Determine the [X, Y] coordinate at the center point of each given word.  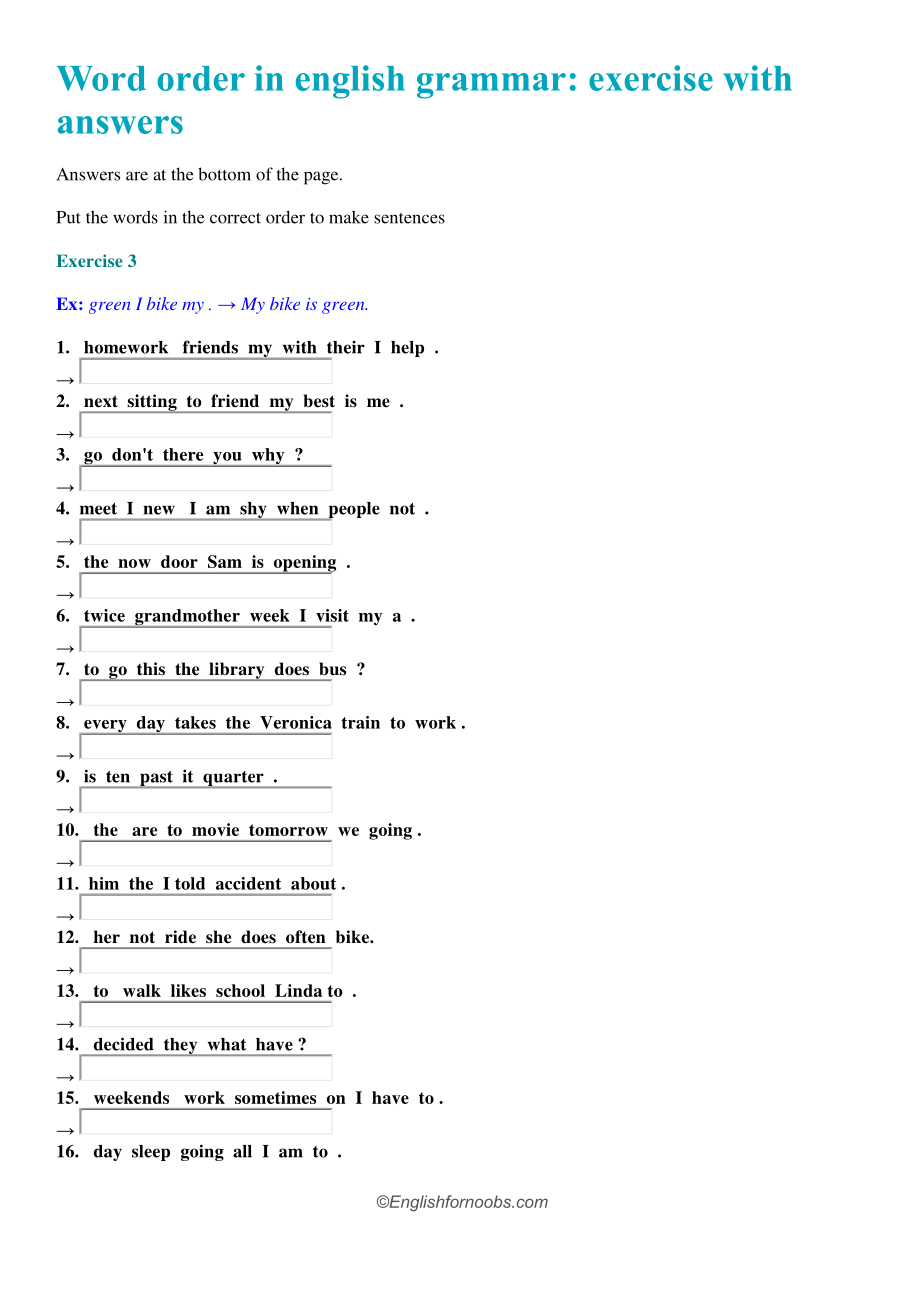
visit [332, 615]
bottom [224, 174]
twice [104, 615]
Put [68, 217]
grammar [491, 86]
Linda [298, 990]
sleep [151, 1153]
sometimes [275, 1097]
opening [303, 564]
